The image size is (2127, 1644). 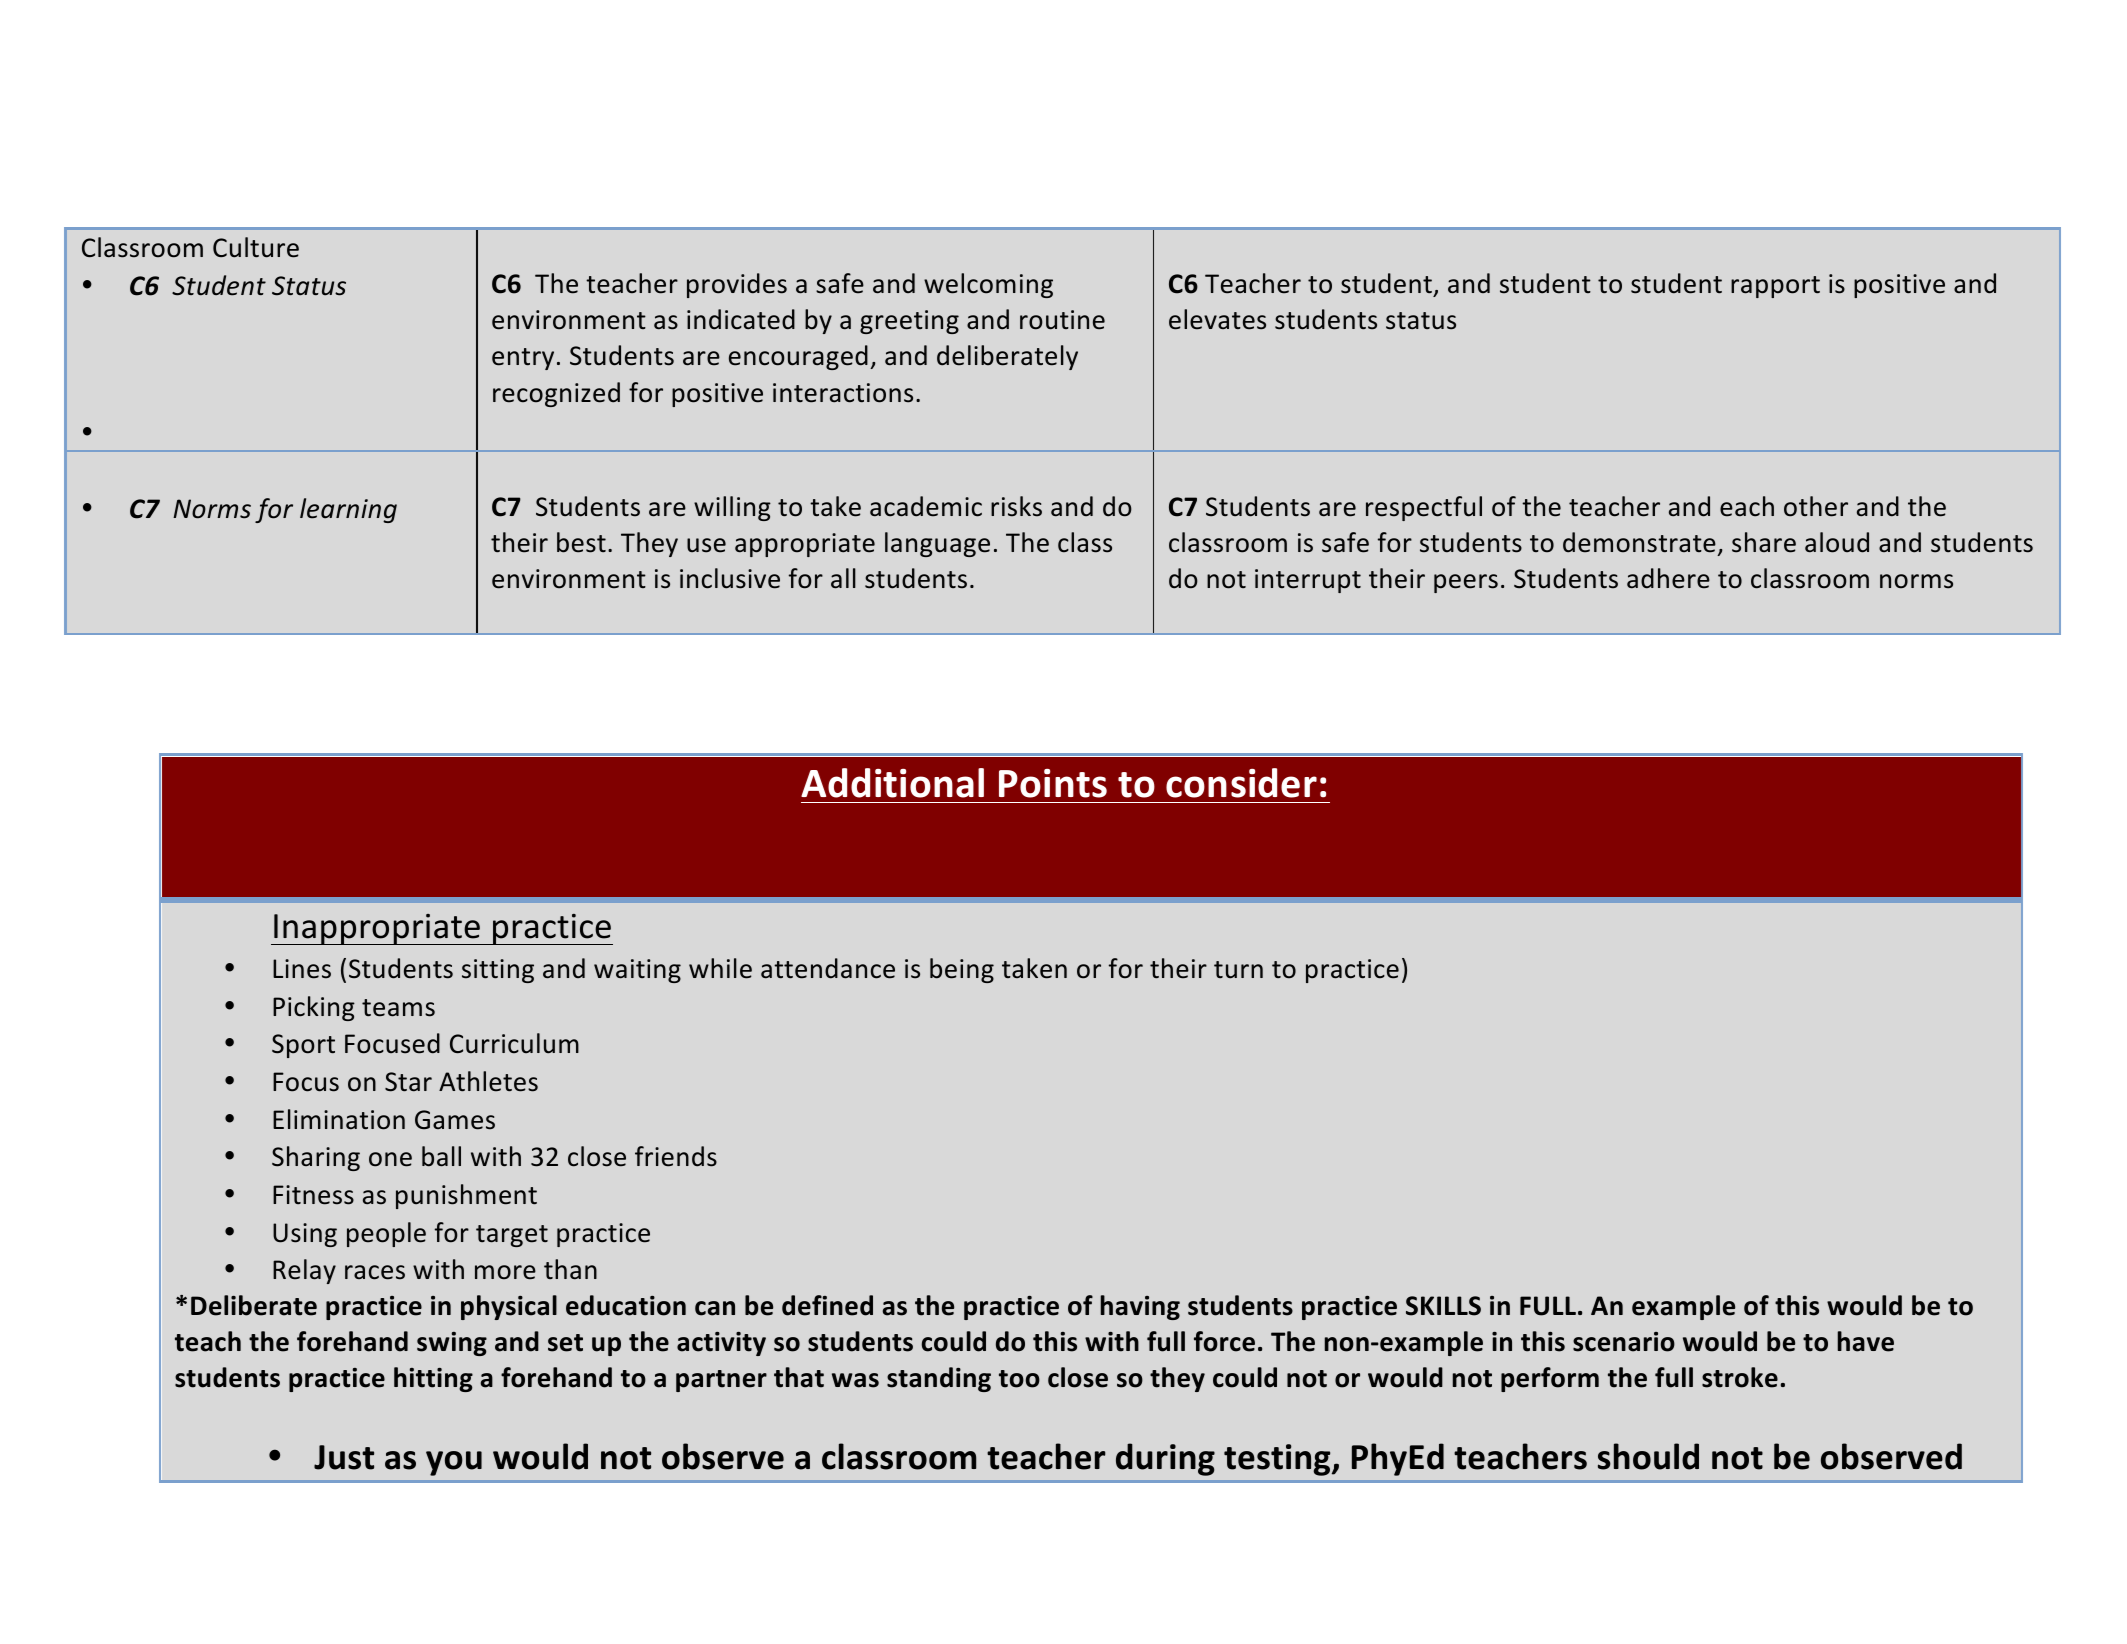 I want to click on welcoming, so click(x=988, y=285).
